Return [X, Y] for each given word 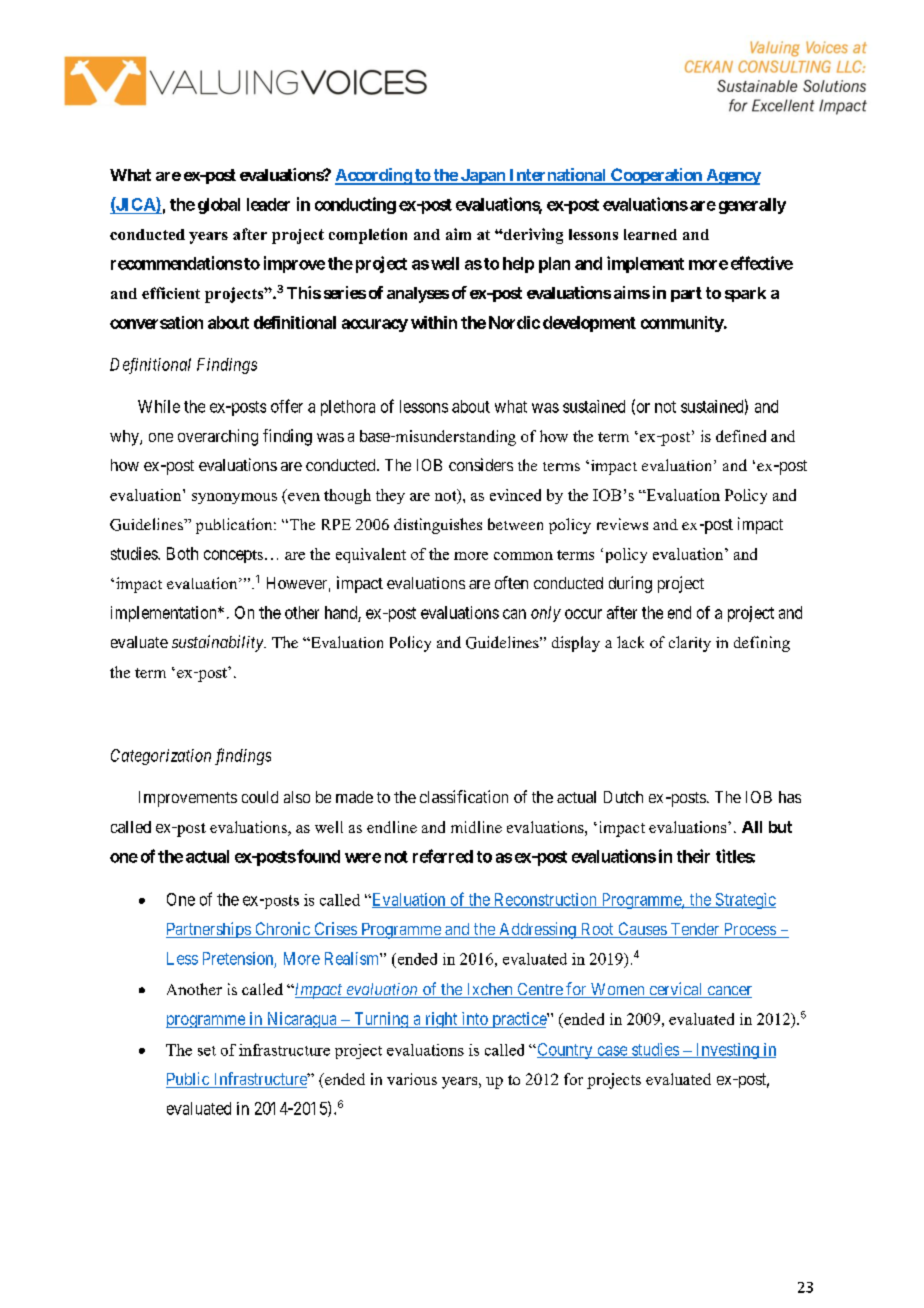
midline [476, 827]
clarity [690, 644]
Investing [727, 1051]
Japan [482, 177]
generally [752, 206]
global [219, 206]
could [260, 797]
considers [481, 464]
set [207, 1051]
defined [741, 436]
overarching [218, 437]
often [511, 582]
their [693, 856]
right [441, 1020]
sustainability [218, 643]
